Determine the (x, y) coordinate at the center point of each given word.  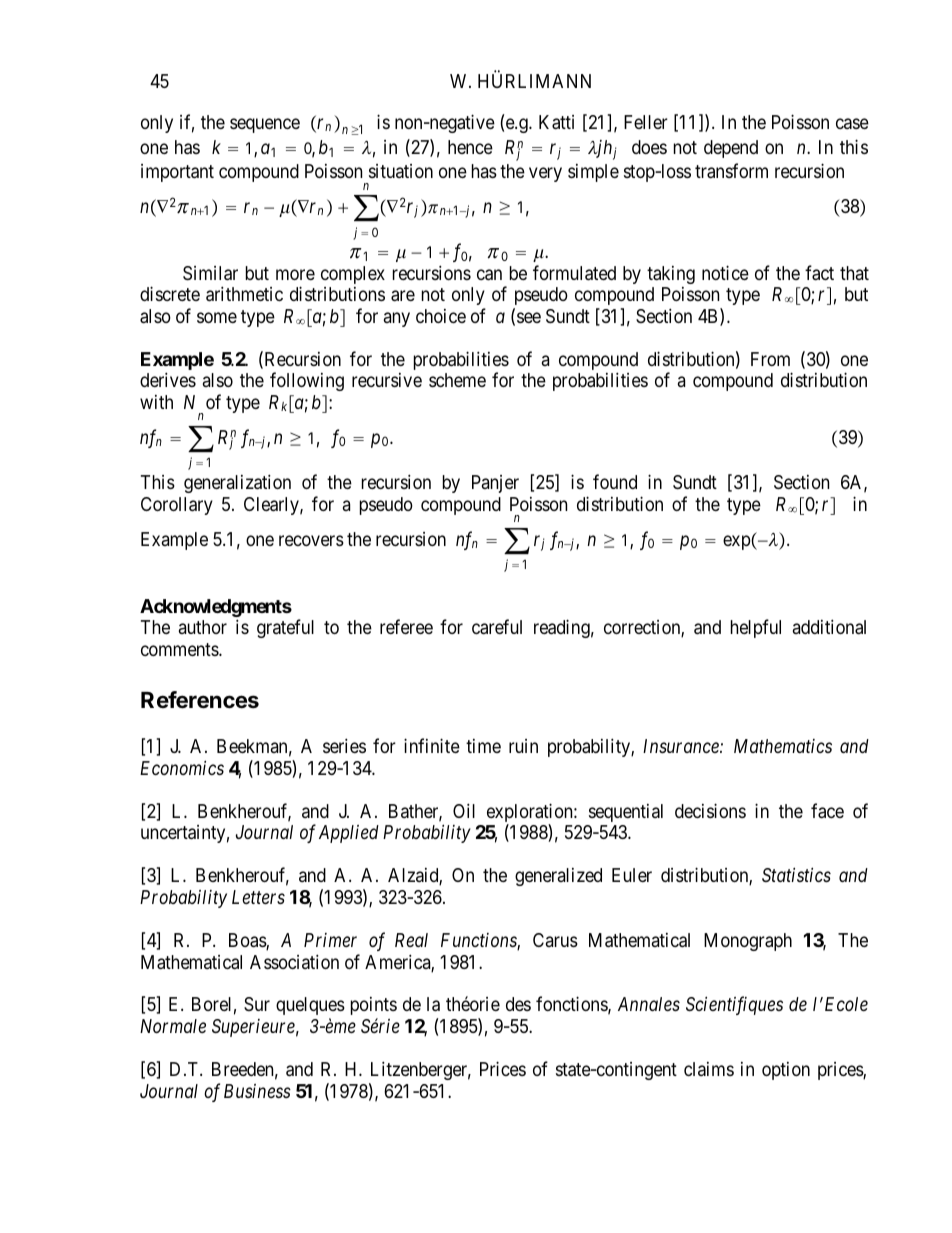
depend (731, 149)
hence (470, 147)
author (203, 627)
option (786, 1071)
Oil (464, 810)
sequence (265, 125)
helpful (756, 628)
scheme (457, 380)
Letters (258, 897)
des (518, 1004)
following (307, 381)
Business (257, 1091)
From (770, 359)
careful (497, 627)
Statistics (796, 875)
